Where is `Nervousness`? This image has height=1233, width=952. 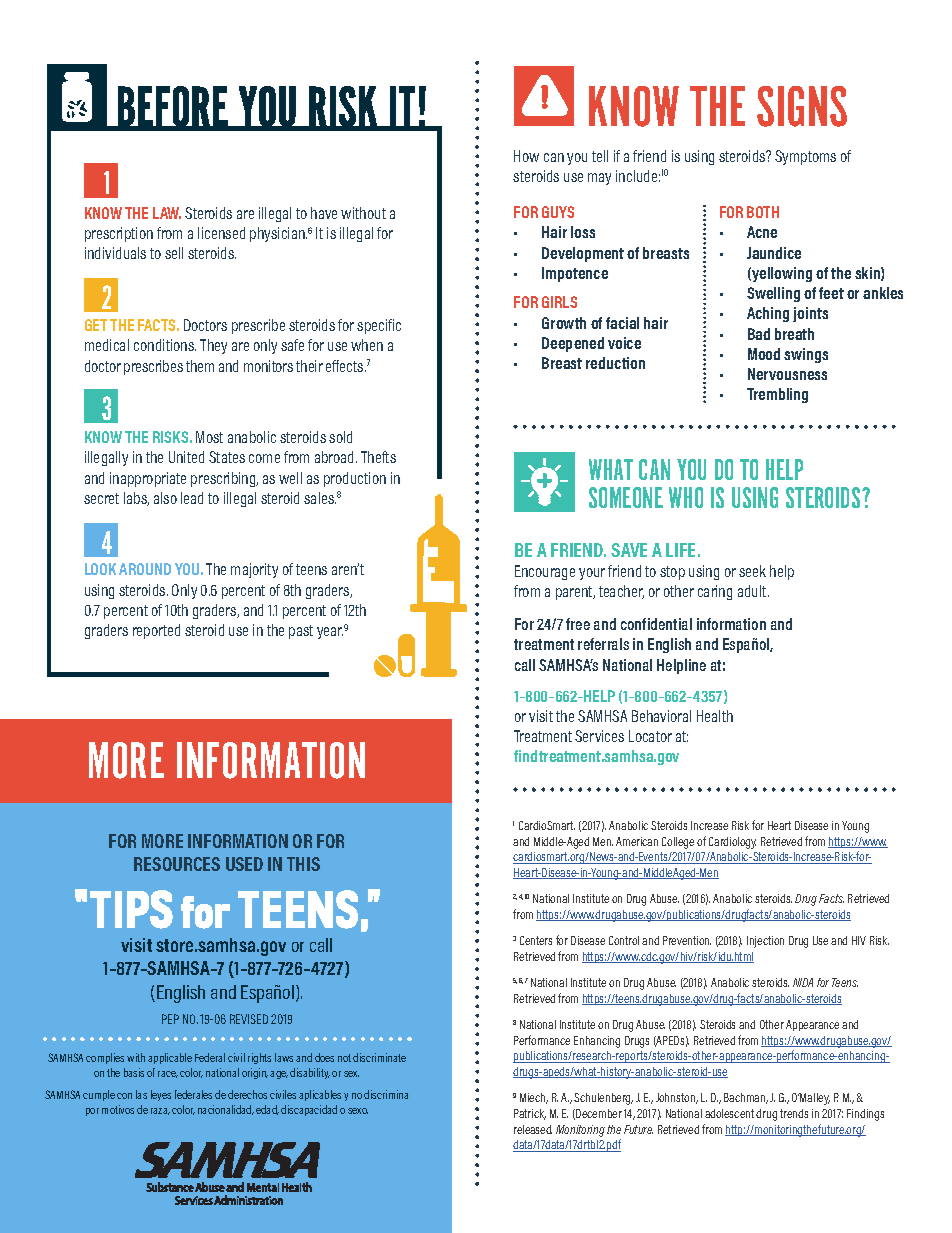 Nervousness is located at coordinates (787, 374).
